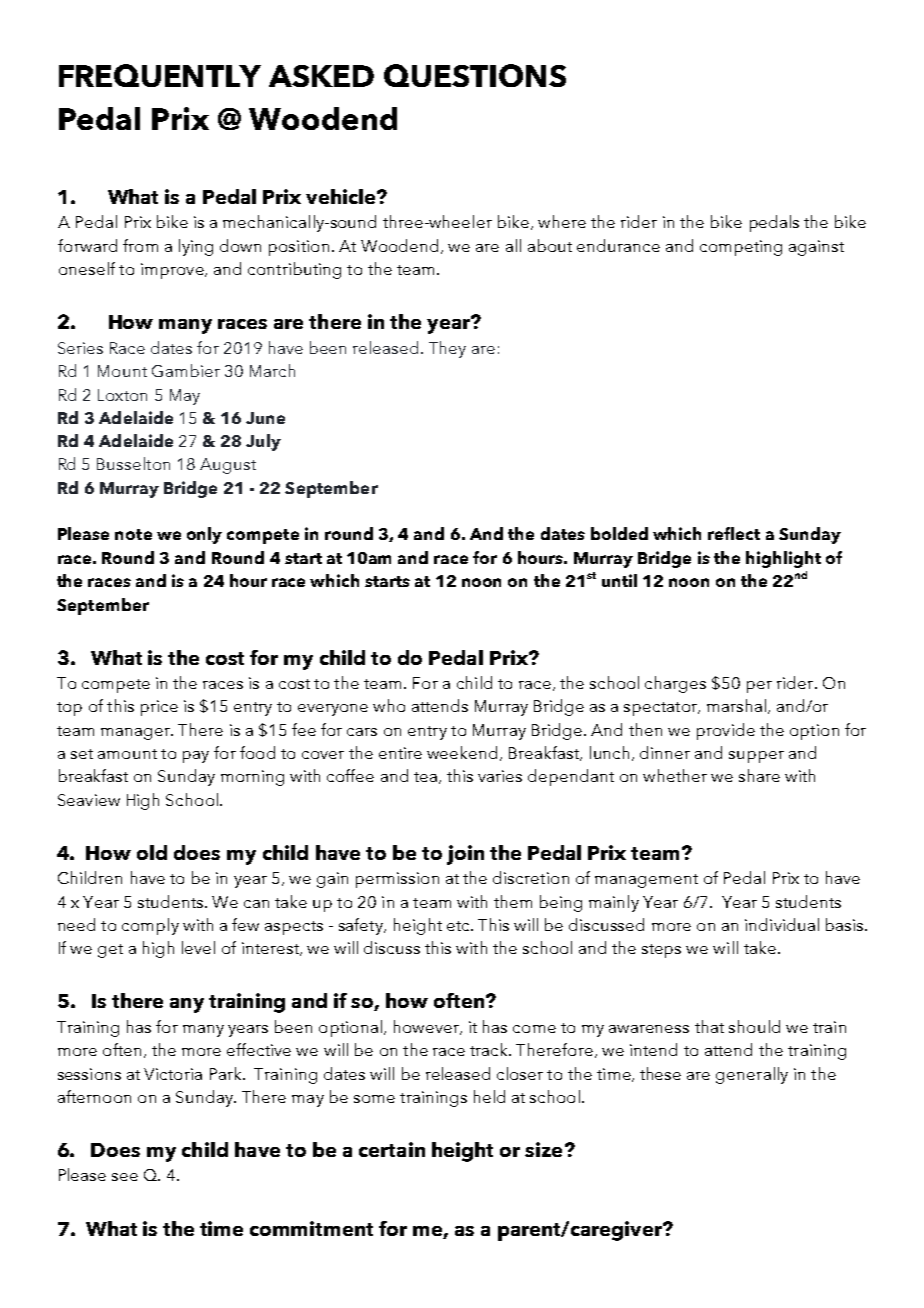 Image resolution: width=924 pixels, height=1308 pixels. I want to click on Seaview, so click(89, 800).
